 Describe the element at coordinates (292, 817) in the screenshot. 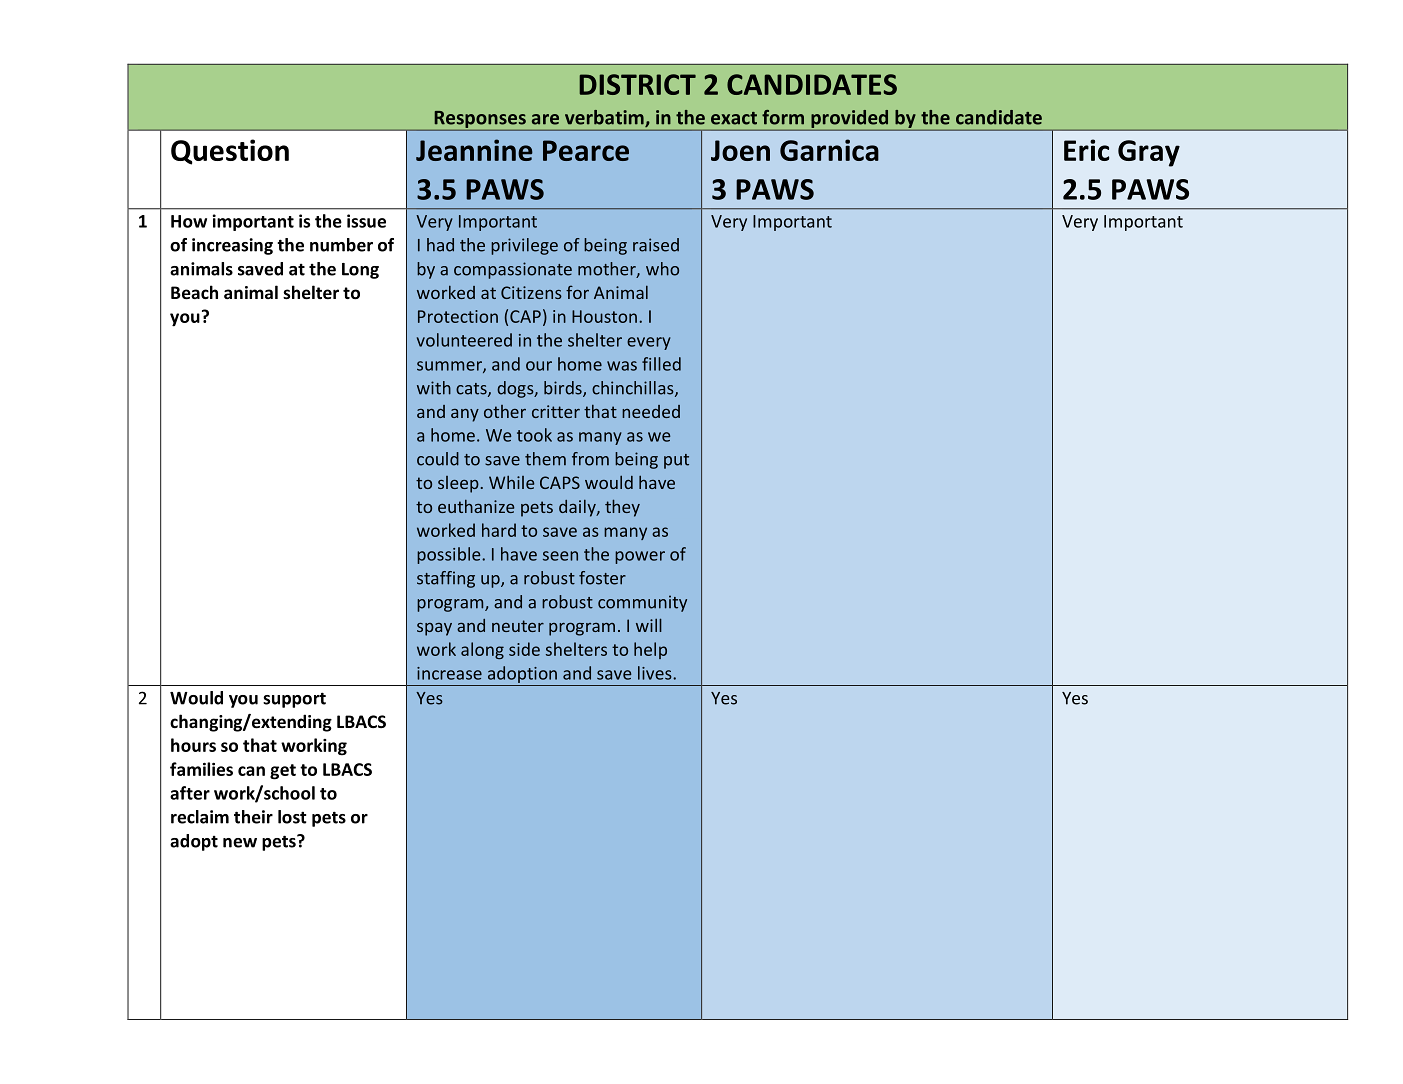

I see `lost` at that location.
